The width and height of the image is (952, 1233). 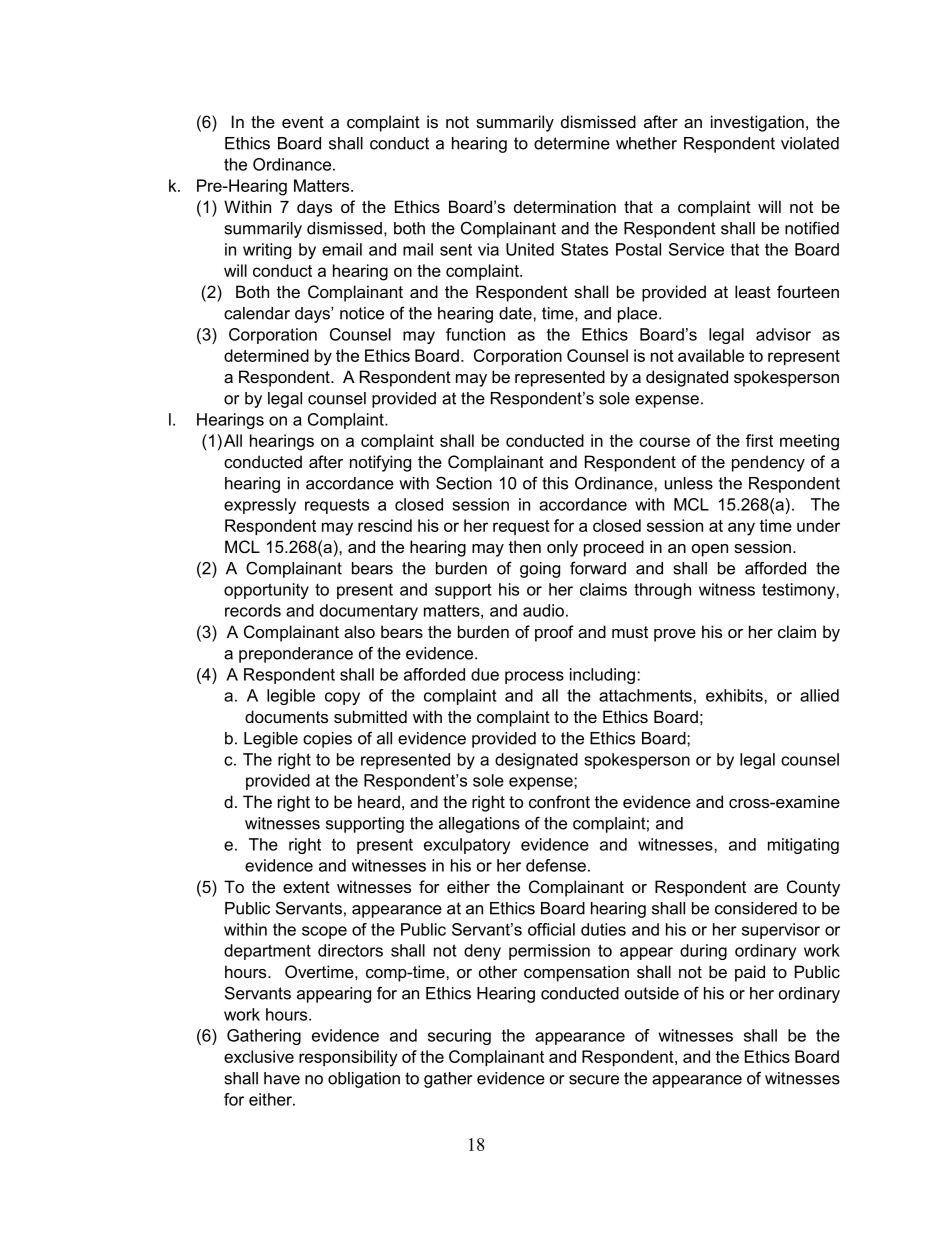 I want to click on paid, so click(x=750, y=973).
